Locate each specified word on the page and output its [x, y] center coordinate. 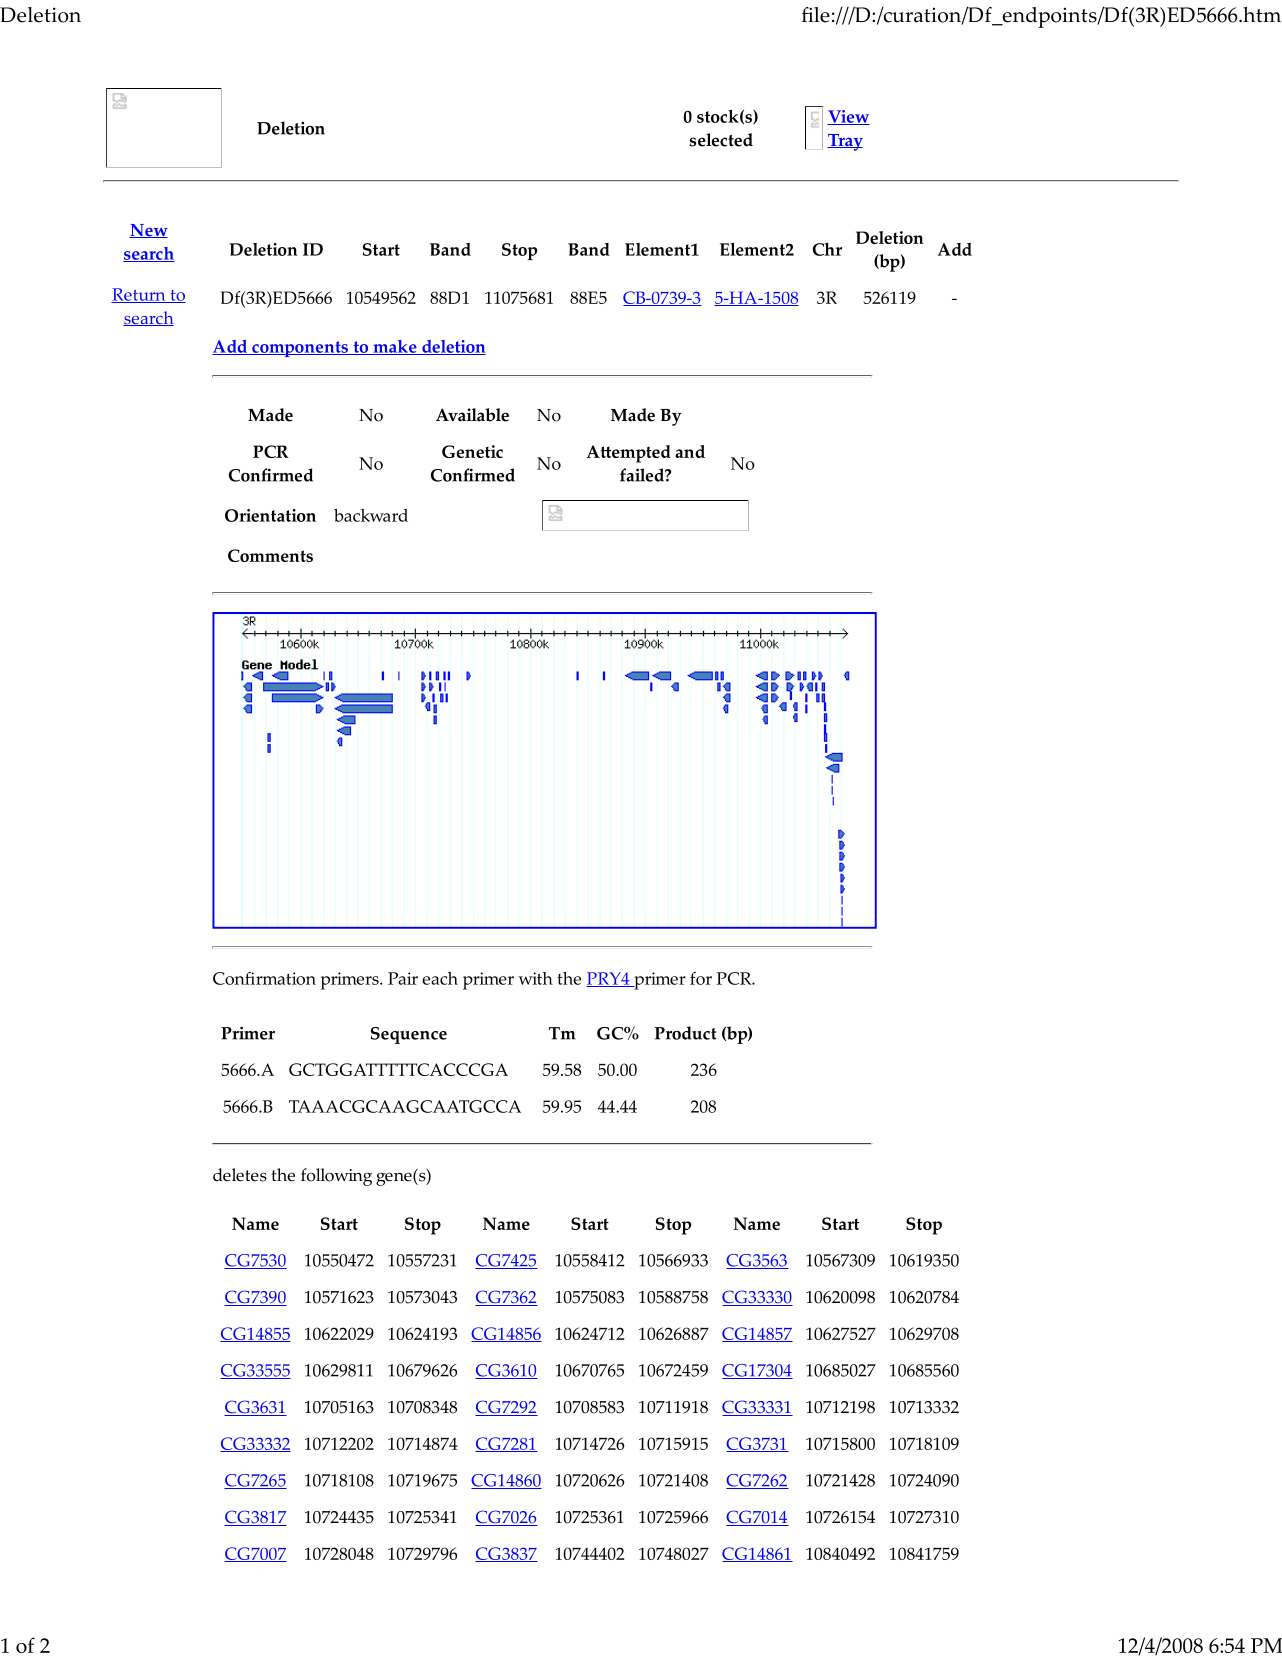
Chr [827, 249]
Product [685, 1033]
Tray [845, 142]
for [701, 978]
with [535, 978]
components [300, 349]
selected [721, 140]
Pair [403, 978]
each [440, 978]
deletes [240, 1175]
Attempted [628, 454]
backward [371, 515]
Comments [270, 555]
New [148, 231]
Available [472, 415]
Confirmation [264, 978]
